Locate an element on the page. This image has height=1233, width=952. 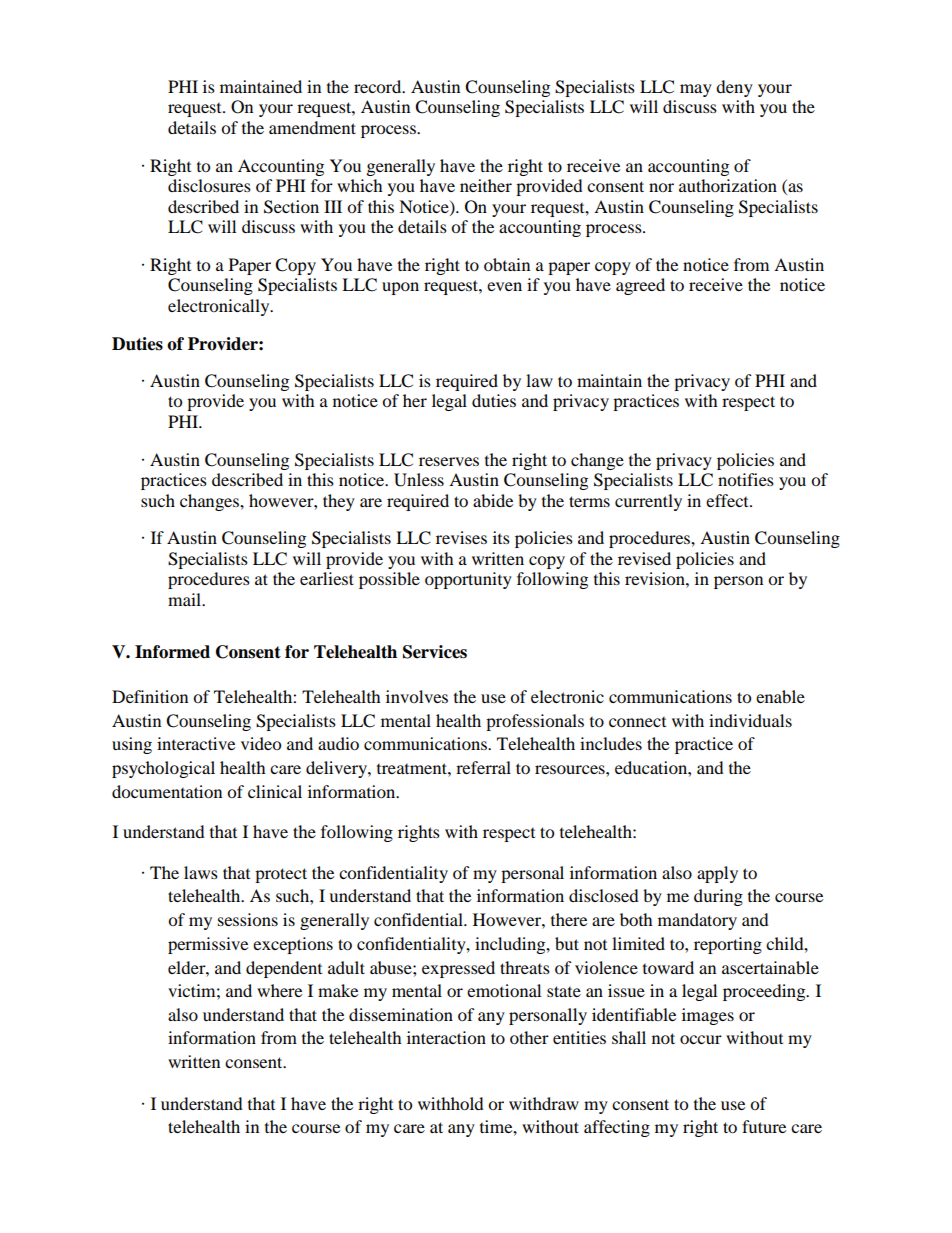
laws is located at coordinates (201, 872).
